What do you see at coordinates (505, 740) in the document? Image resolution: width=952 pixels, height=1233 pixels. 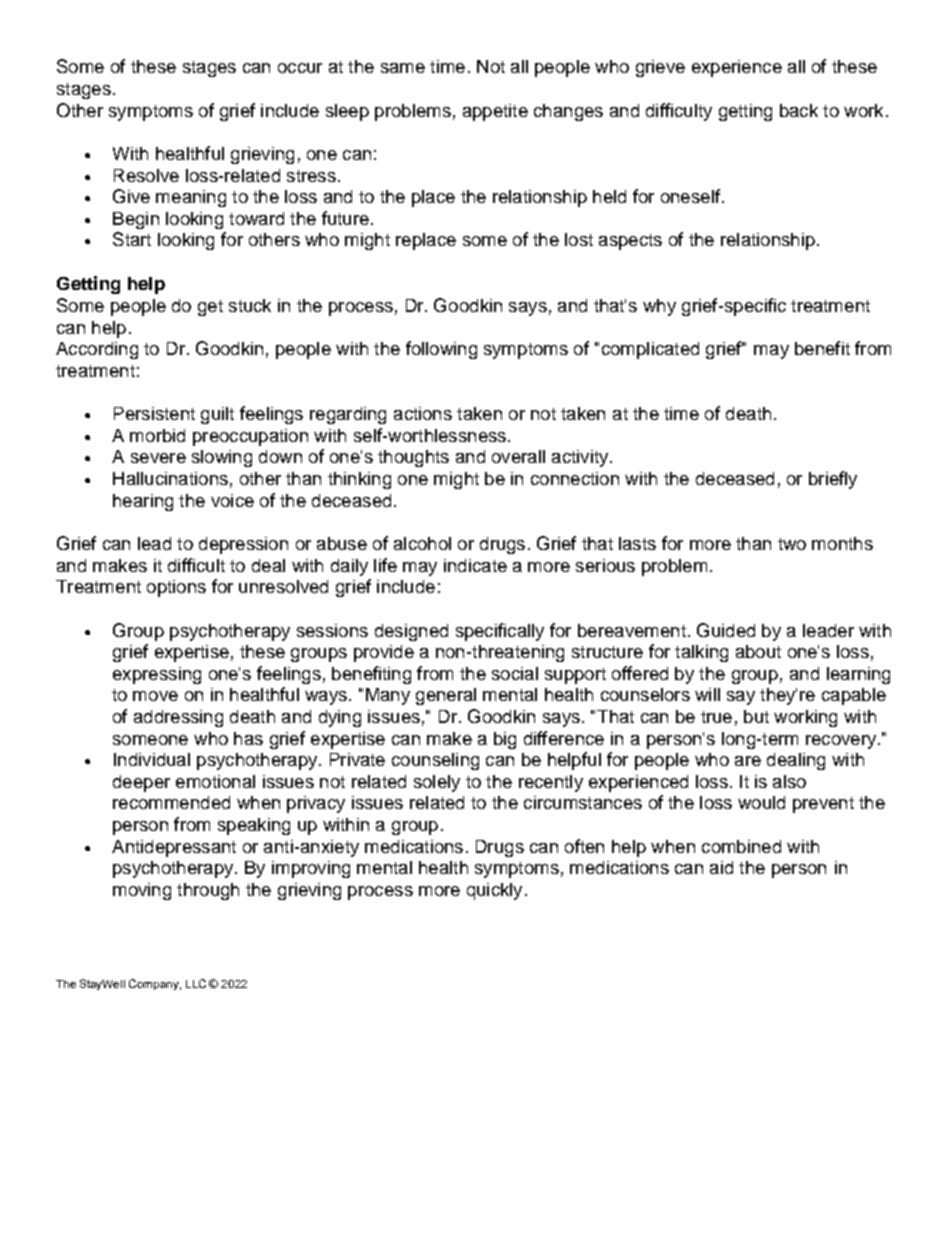 I see `big` at bounding box center [505, 740].
